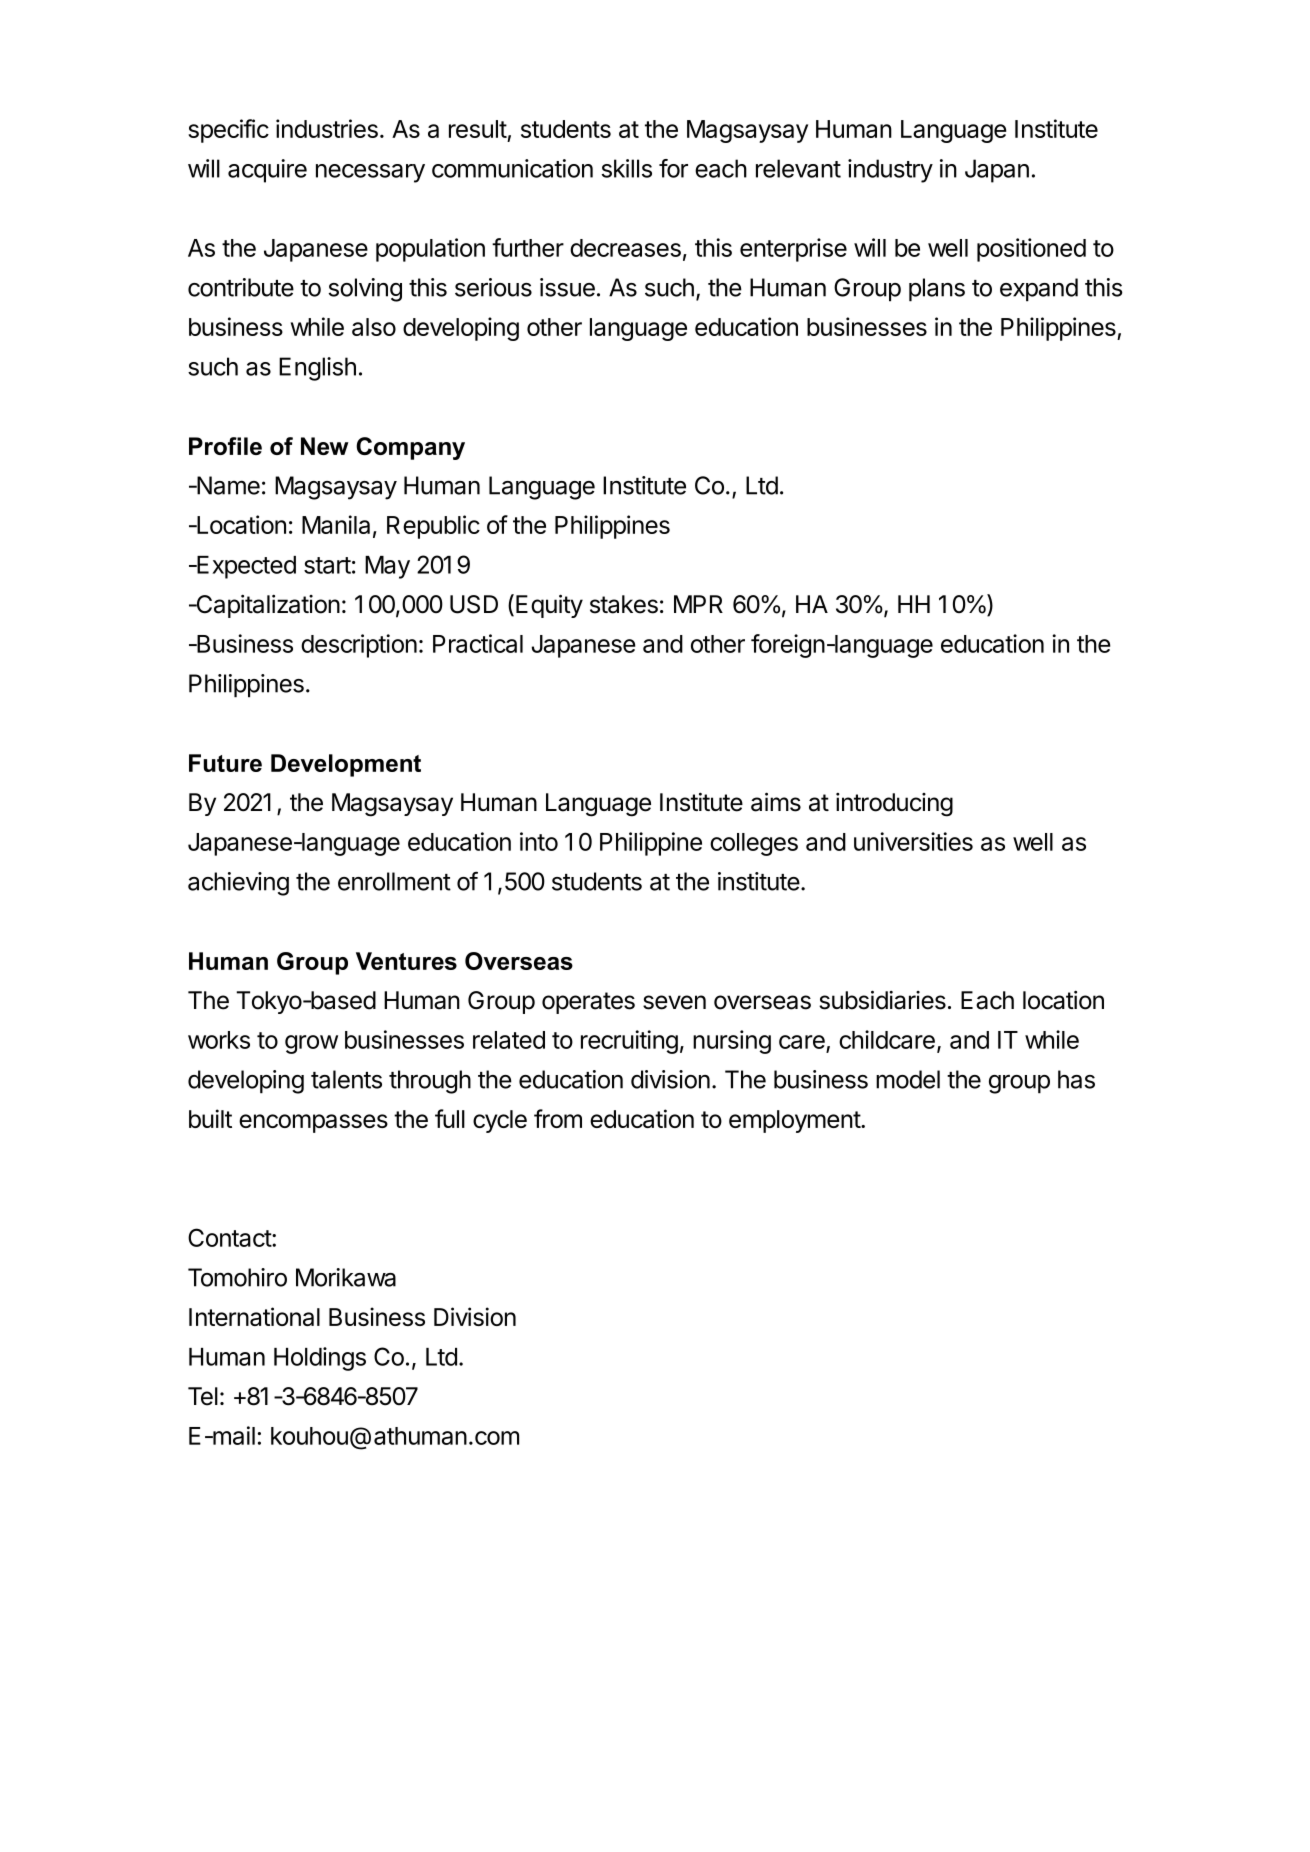 This document has height=1852, width=1310. Describe the element at coordinates (346, 765) in the document. I see `Development` at that location.
